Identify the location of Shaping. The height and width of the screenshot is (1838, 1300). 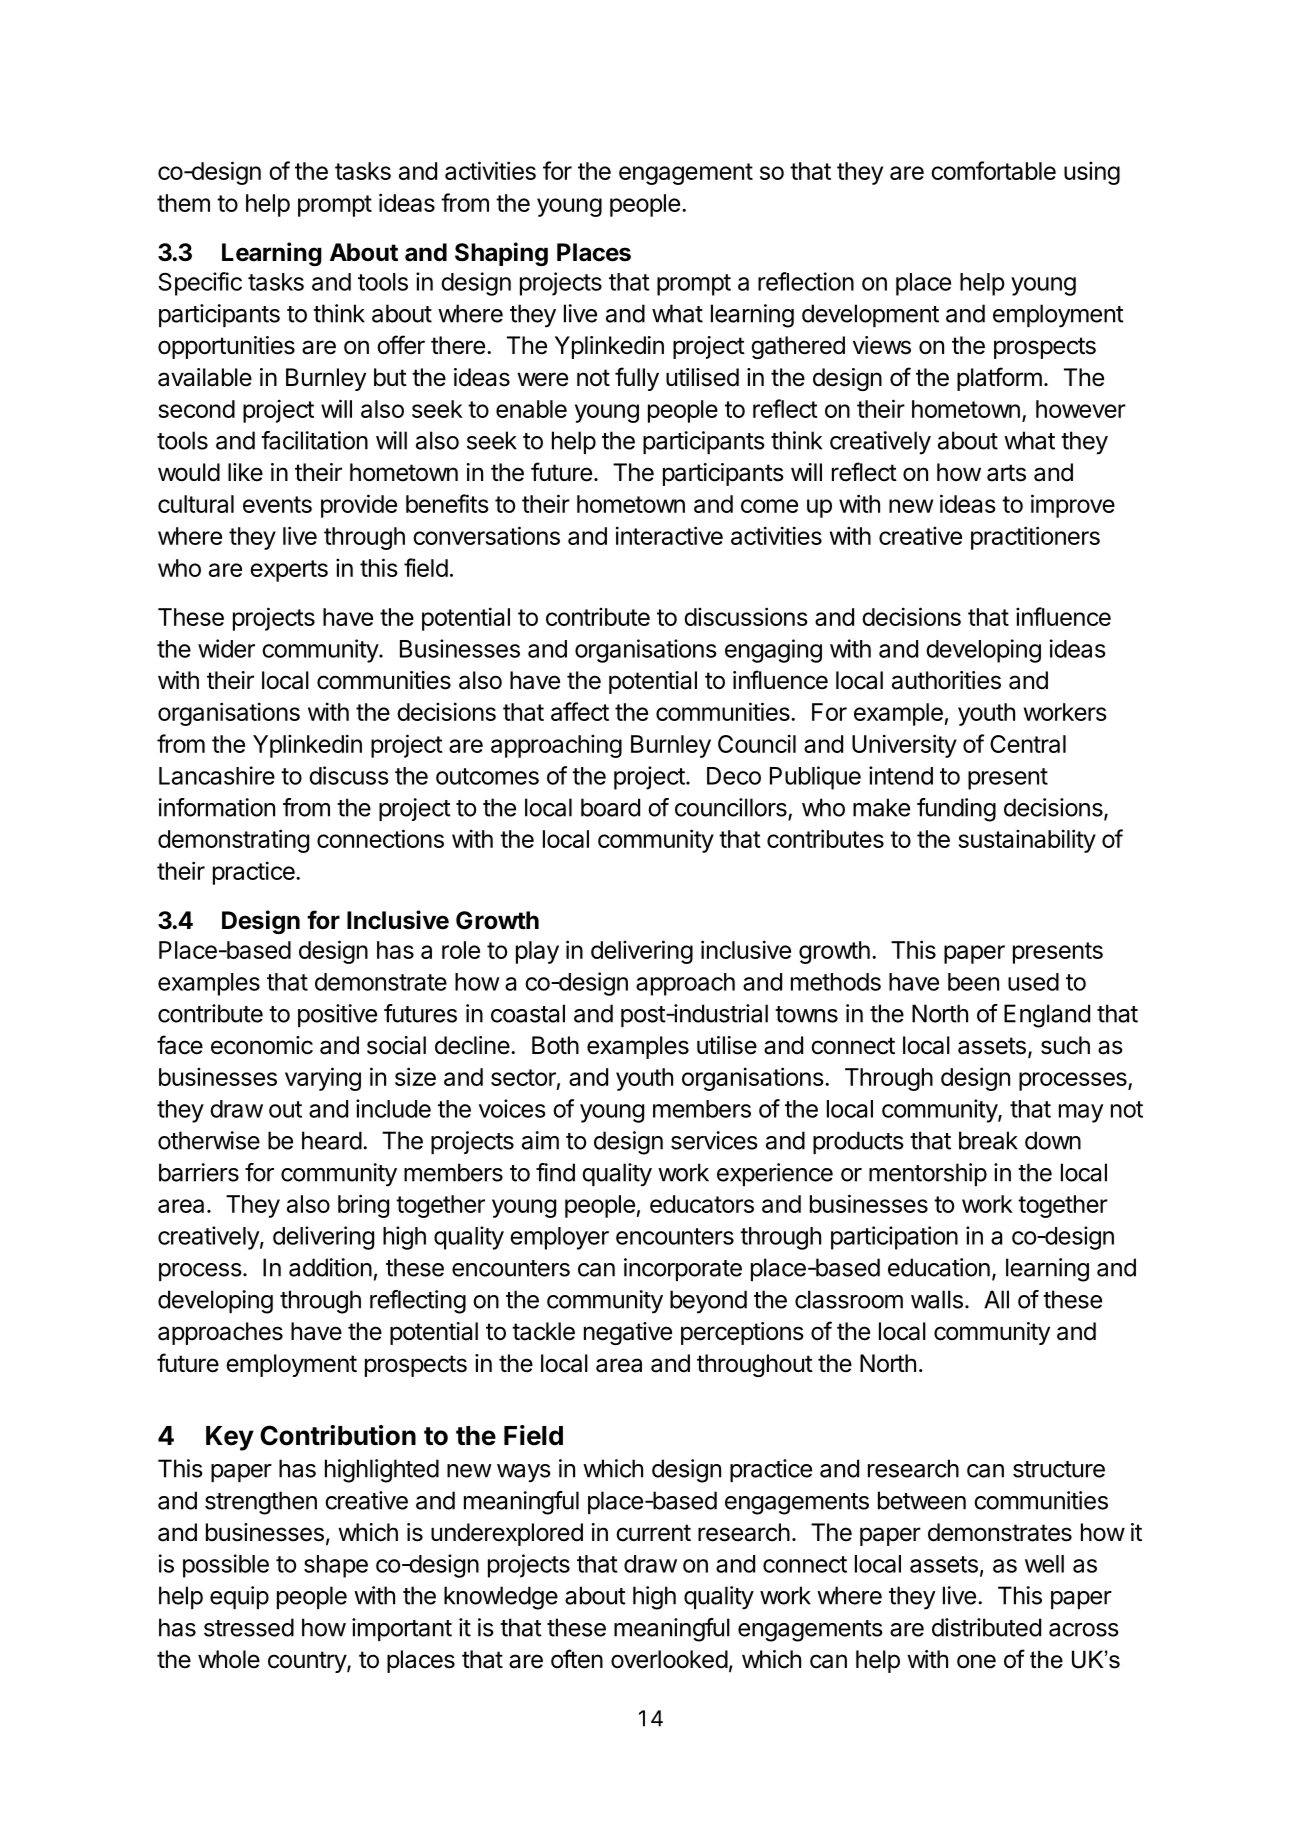
(501, 254).
